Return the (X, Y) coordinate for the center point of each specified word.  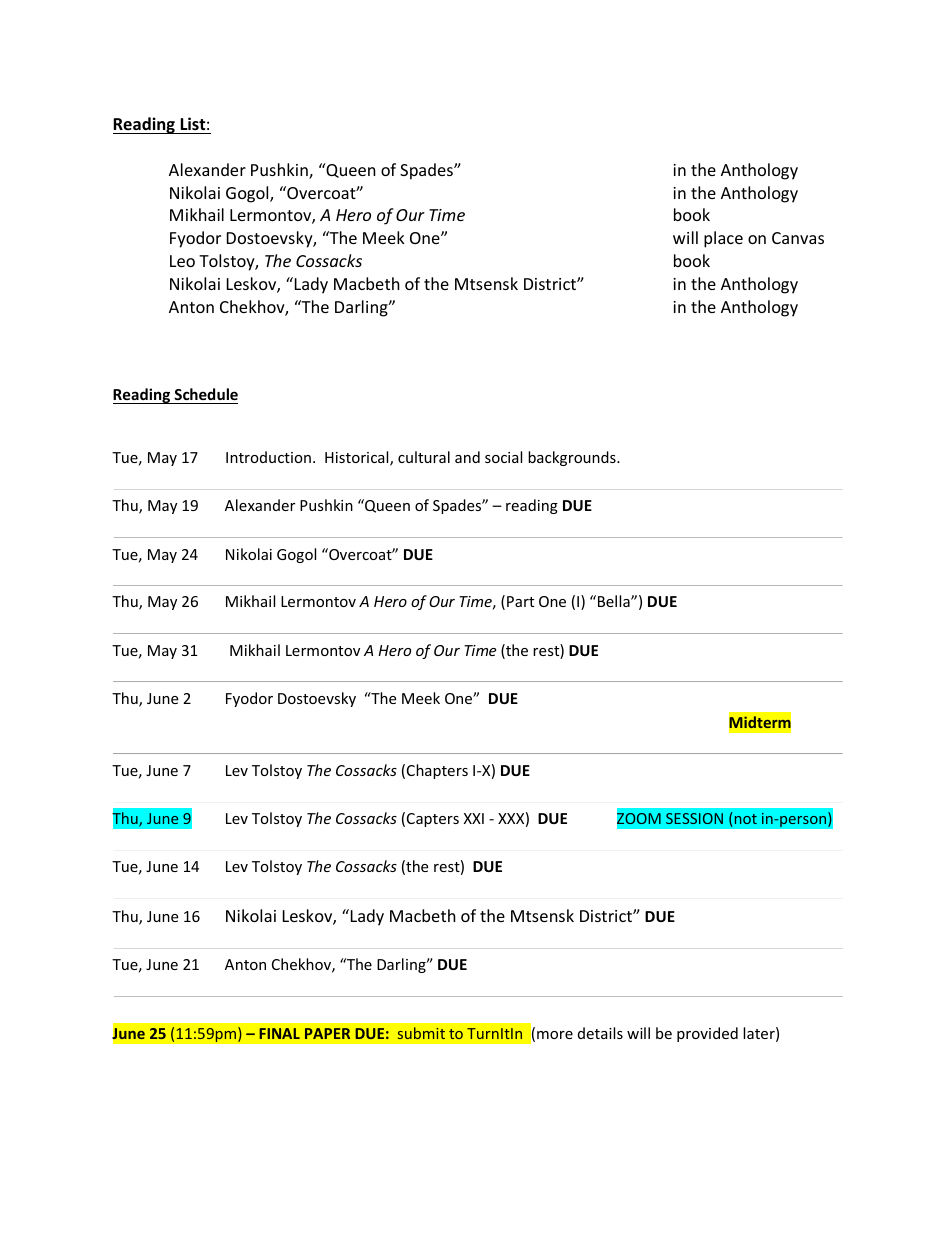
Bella (615, 601)
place (723, 239)
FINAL (279, 1033)
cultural (424, 457)
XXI (474, 818)
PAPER (327, 1033)
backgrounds (573, 458)
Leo (182, 261)
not (744, 820)
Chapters (437, 771)
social (503, 457)
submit (421, 1033)
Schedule (205, 396)
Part (520, 601)
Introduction (268, 457)
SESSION (694, 818)
